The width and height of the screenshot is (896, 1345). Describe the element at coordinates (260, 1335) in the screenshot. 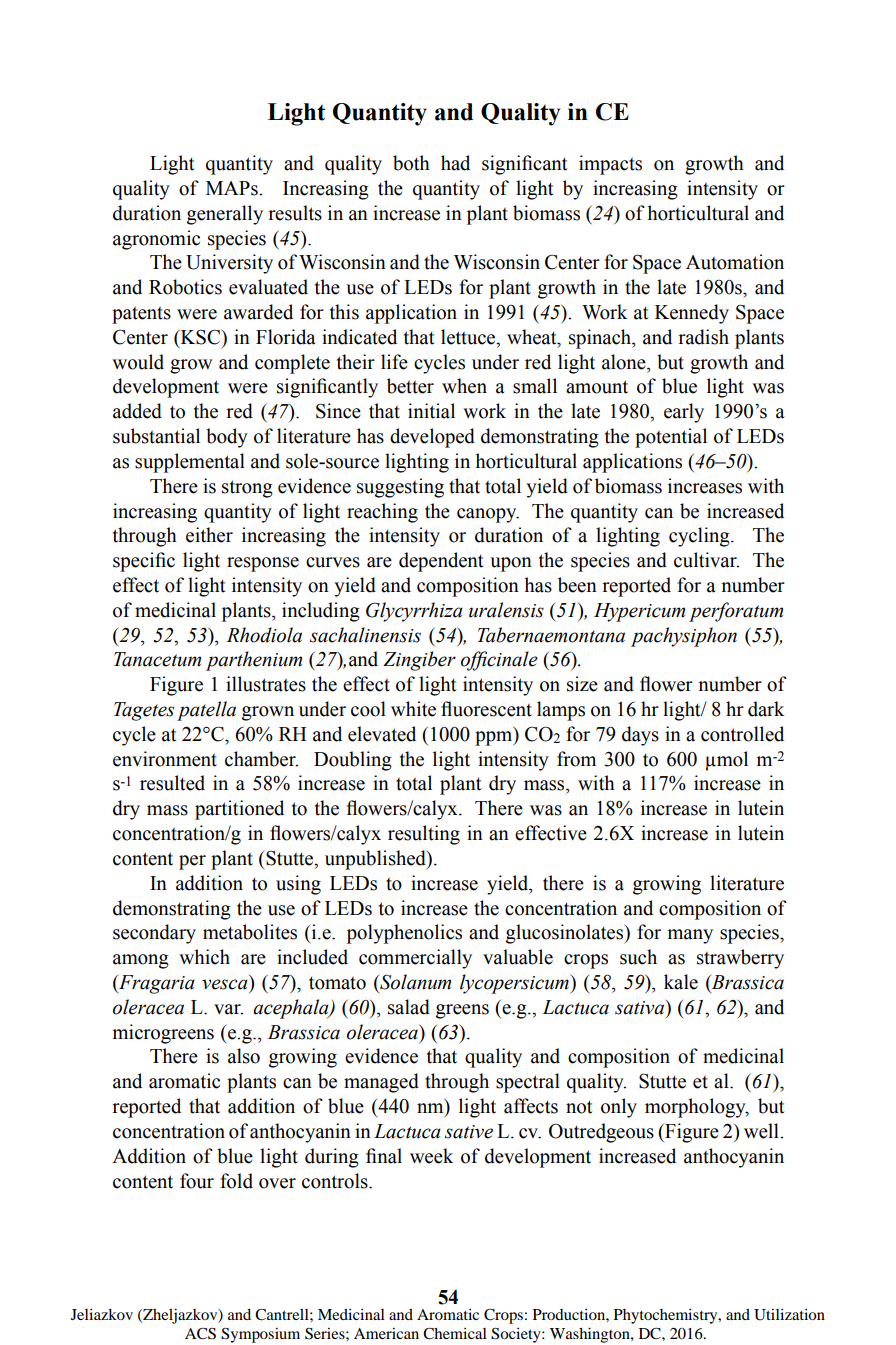

I see `Symposium` at that location.
